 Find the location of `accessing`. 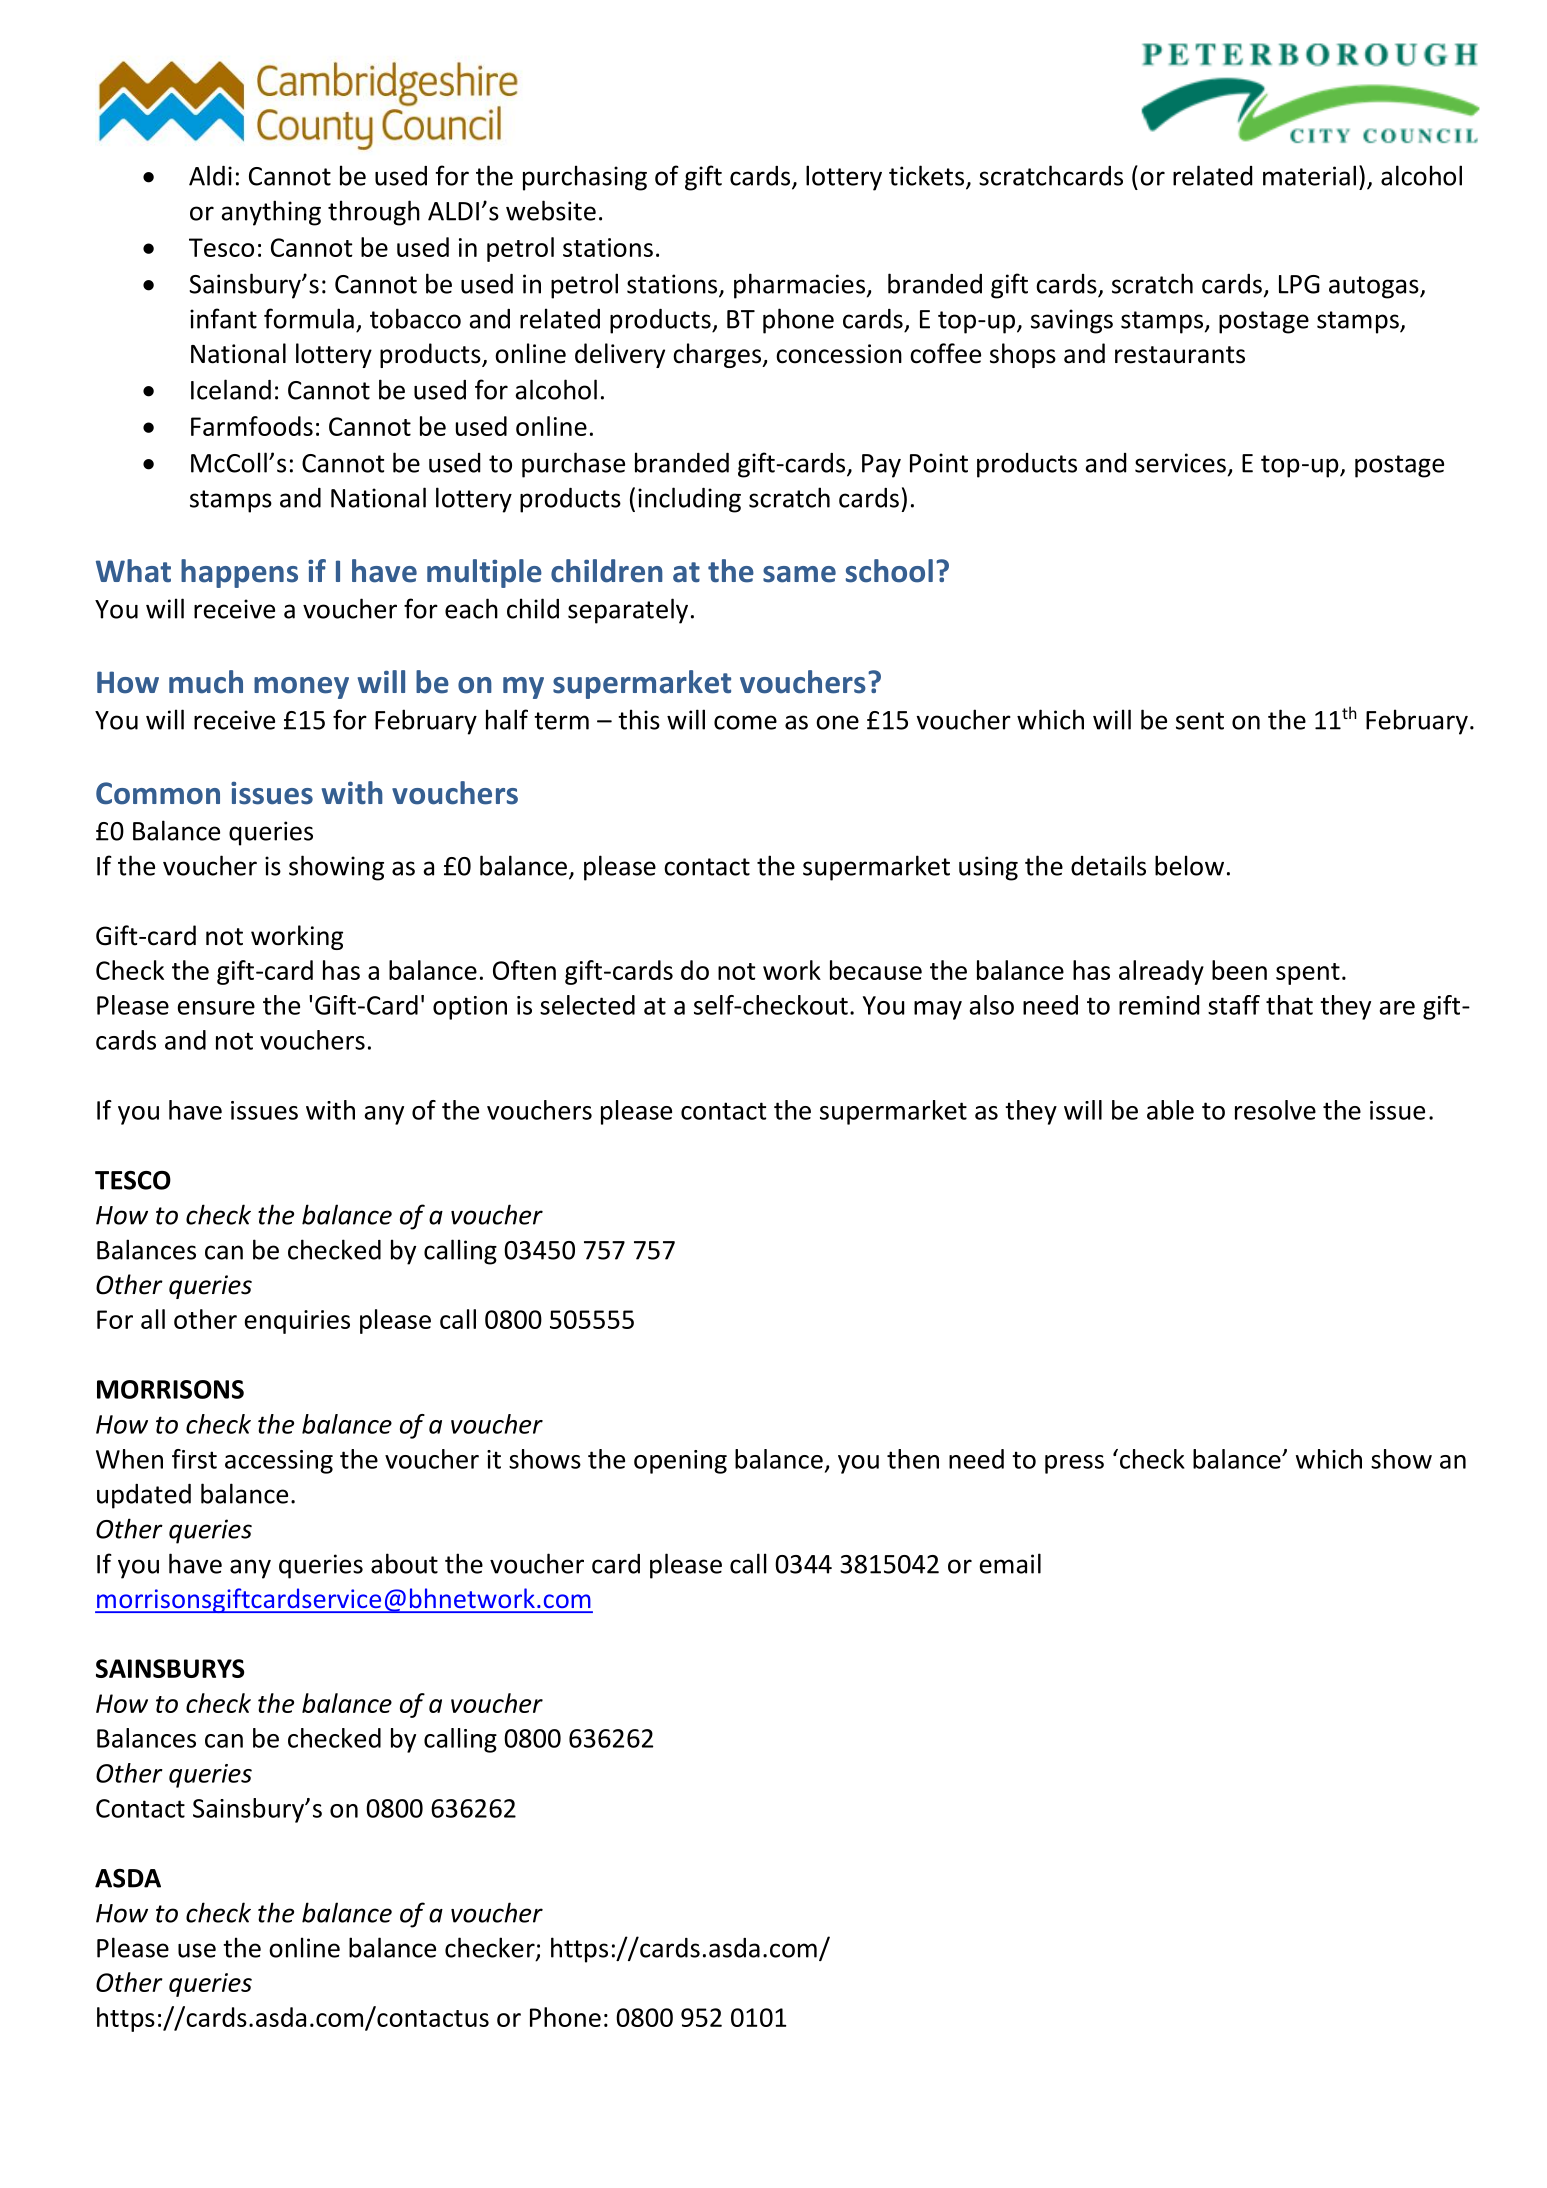

accessing is located at coordinates (279, 1462).
